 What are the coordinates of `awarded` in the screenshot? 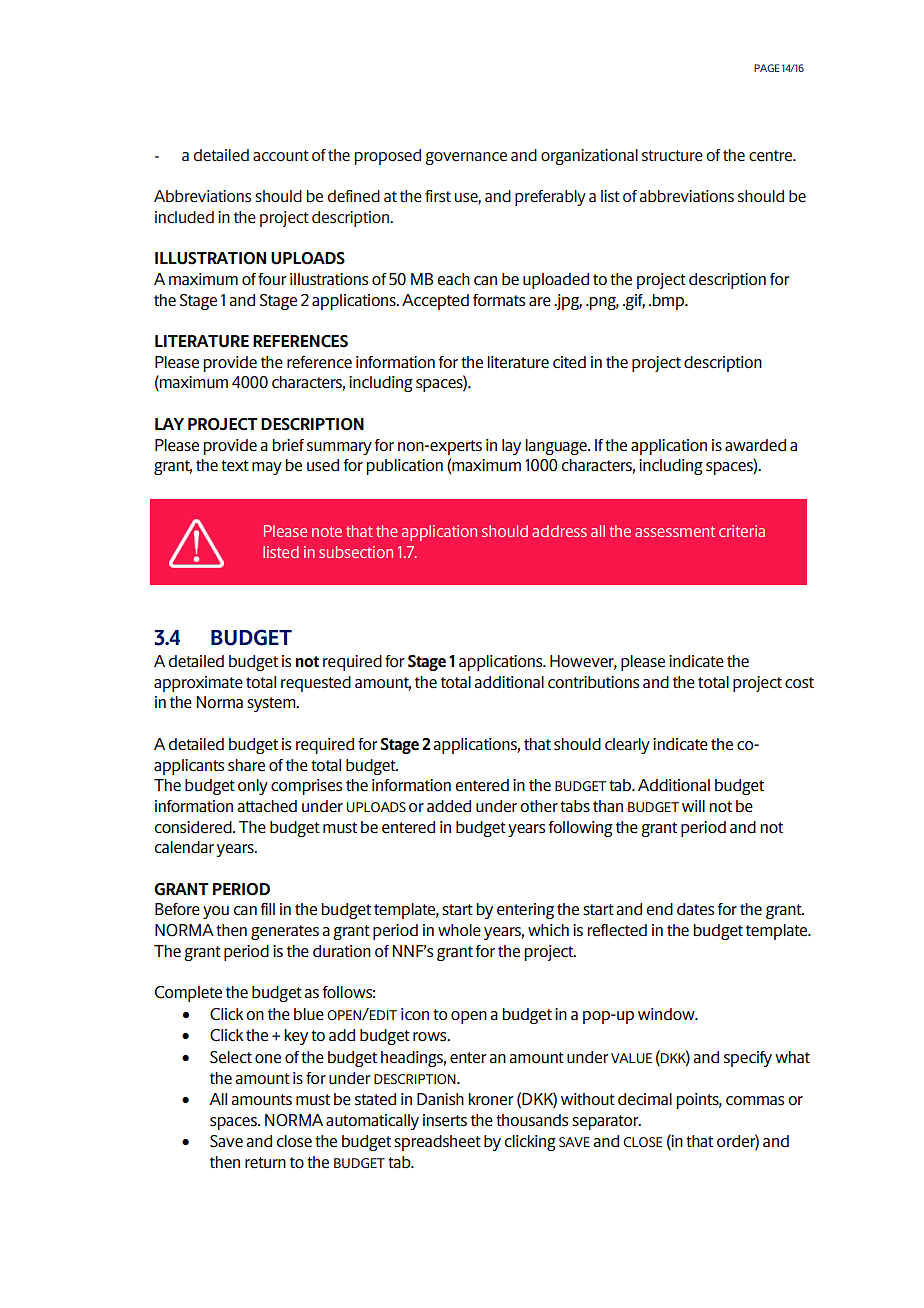 It's located at (755, 445).
